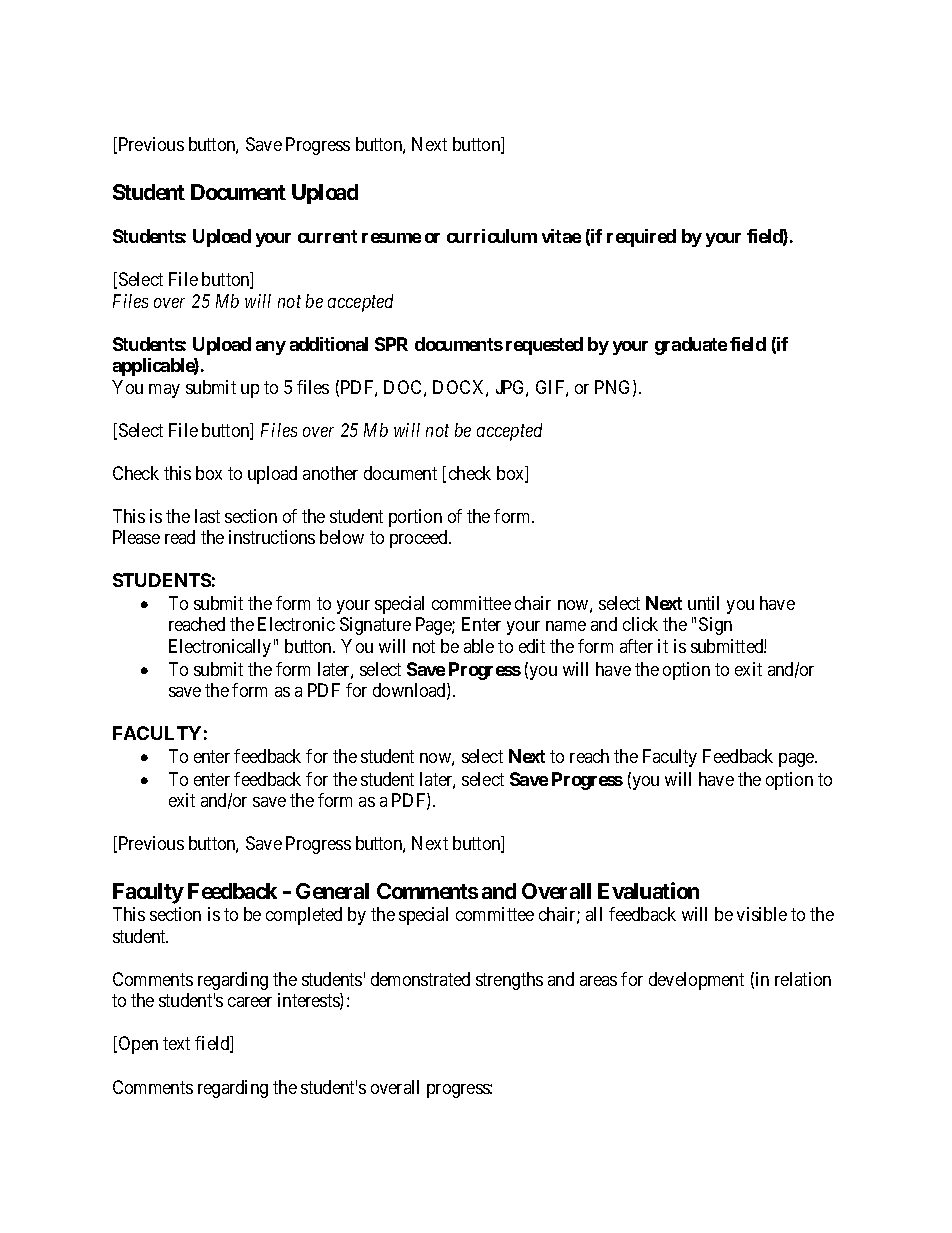 Image resolution: width=952 pixels, height=1233 pixels. What do you see at coordinates (272, 537) in the screenshot?
I see `instructions` at bounding box center [272, 537].
